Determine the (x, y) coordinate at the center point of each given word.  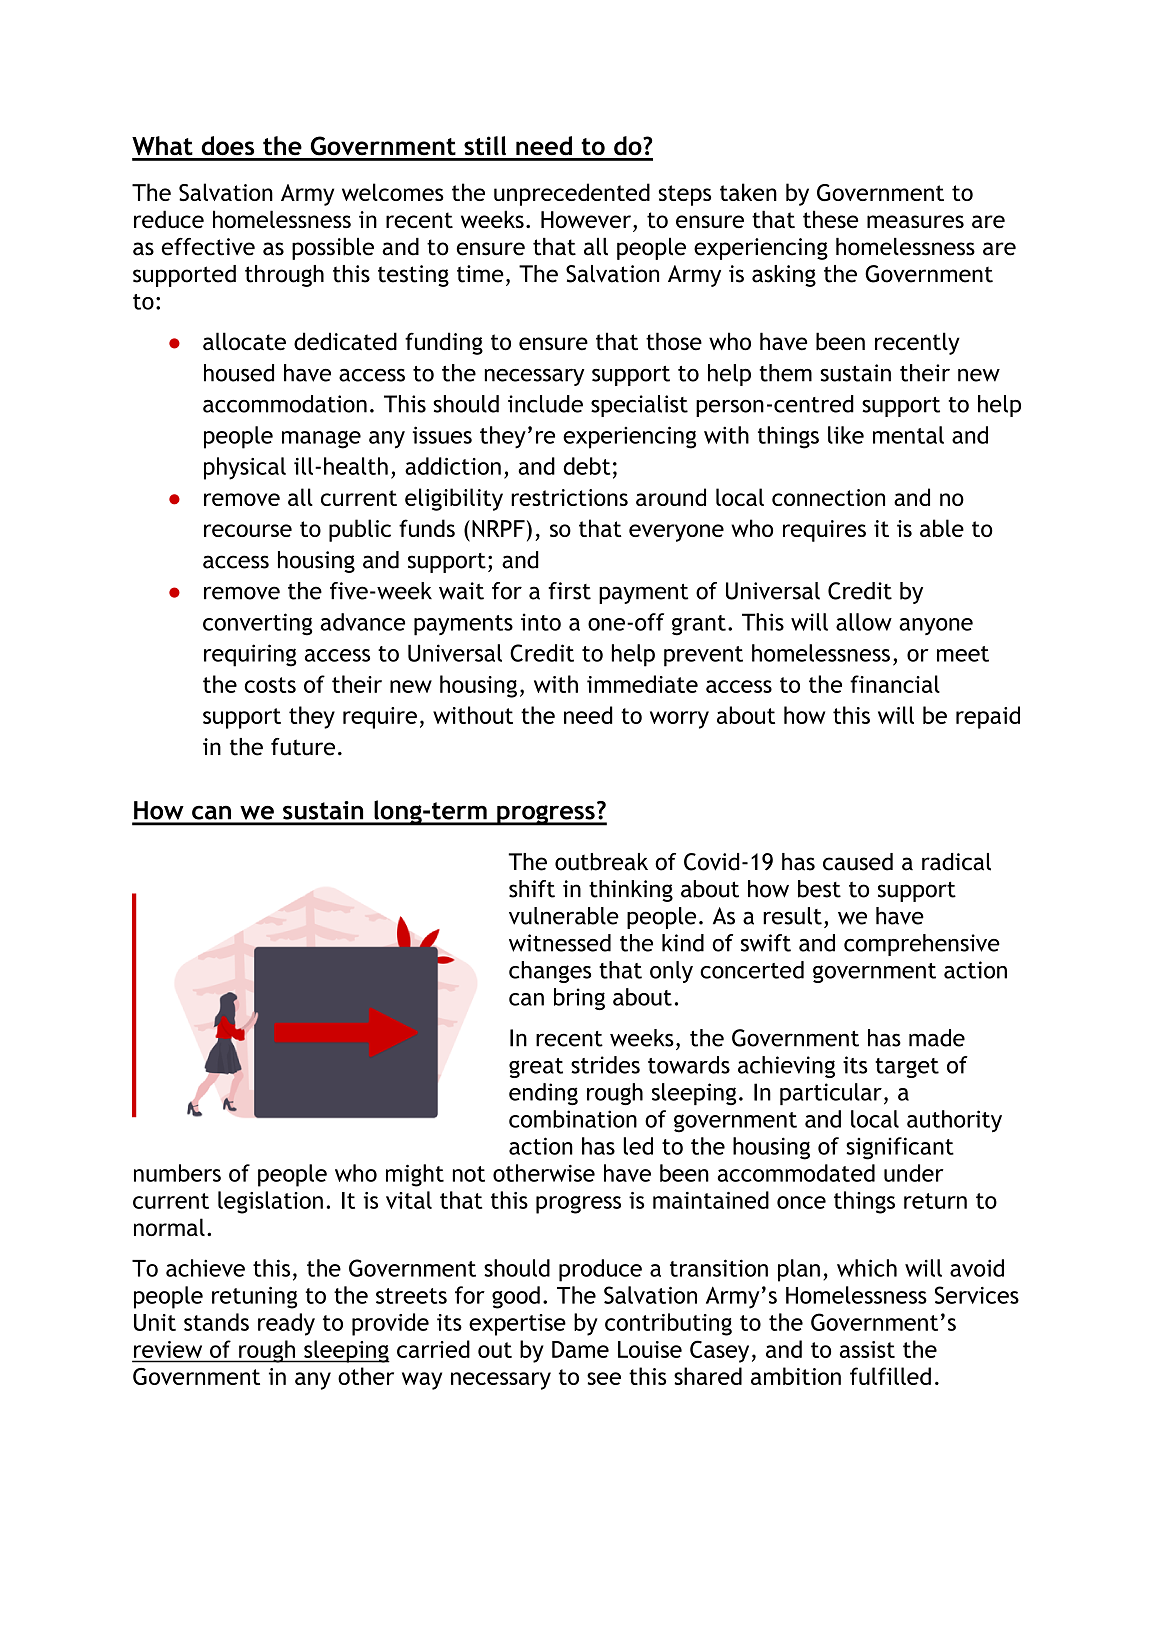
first (569, 591)
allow (864, 622)
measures (915, 221)
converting (257, 624)
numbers (177, 1173)
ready (286, 1324)
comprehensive (922, 945)
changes (550, 972)
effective (208, 247)
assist (867, 1349)
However (586, 219)
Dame (580, 1349)
